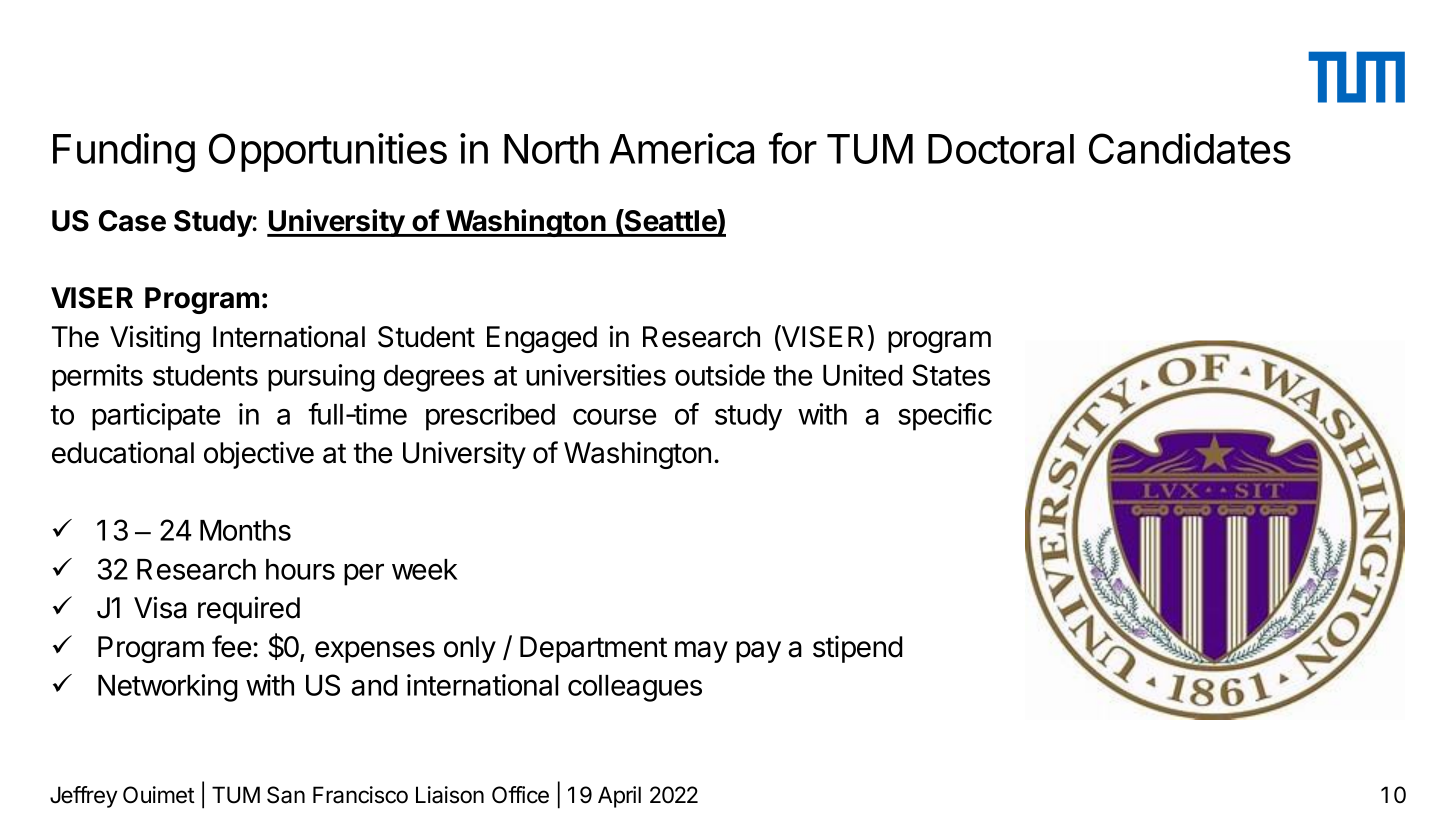 The image size is (1456, 819). What do you see at coordinates (596, 375) in the image?
I see `universities` at bounding box center [596, 375].
